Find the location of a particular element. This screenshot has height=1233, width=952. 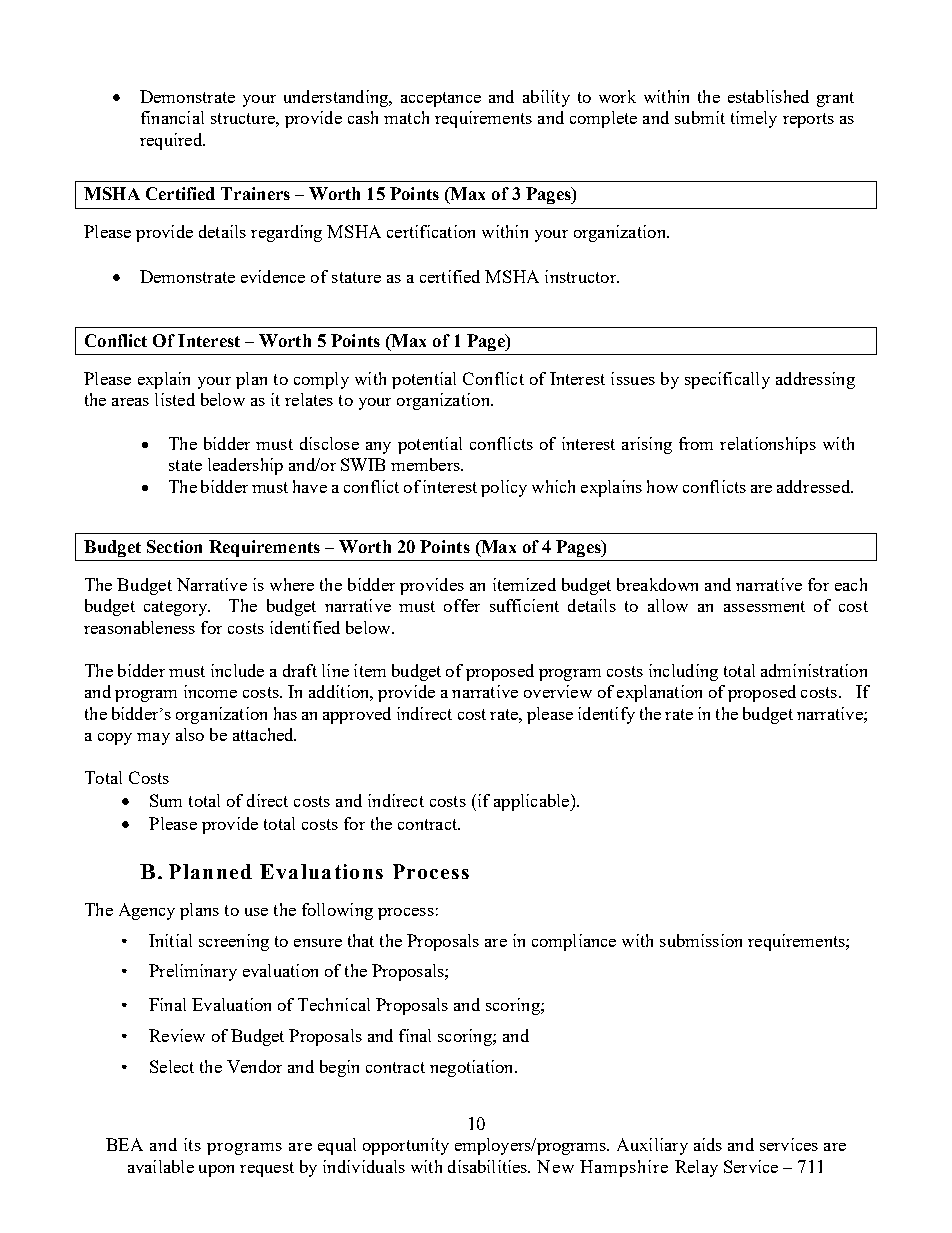

disabilities is located at coordinates (488, 1166).
